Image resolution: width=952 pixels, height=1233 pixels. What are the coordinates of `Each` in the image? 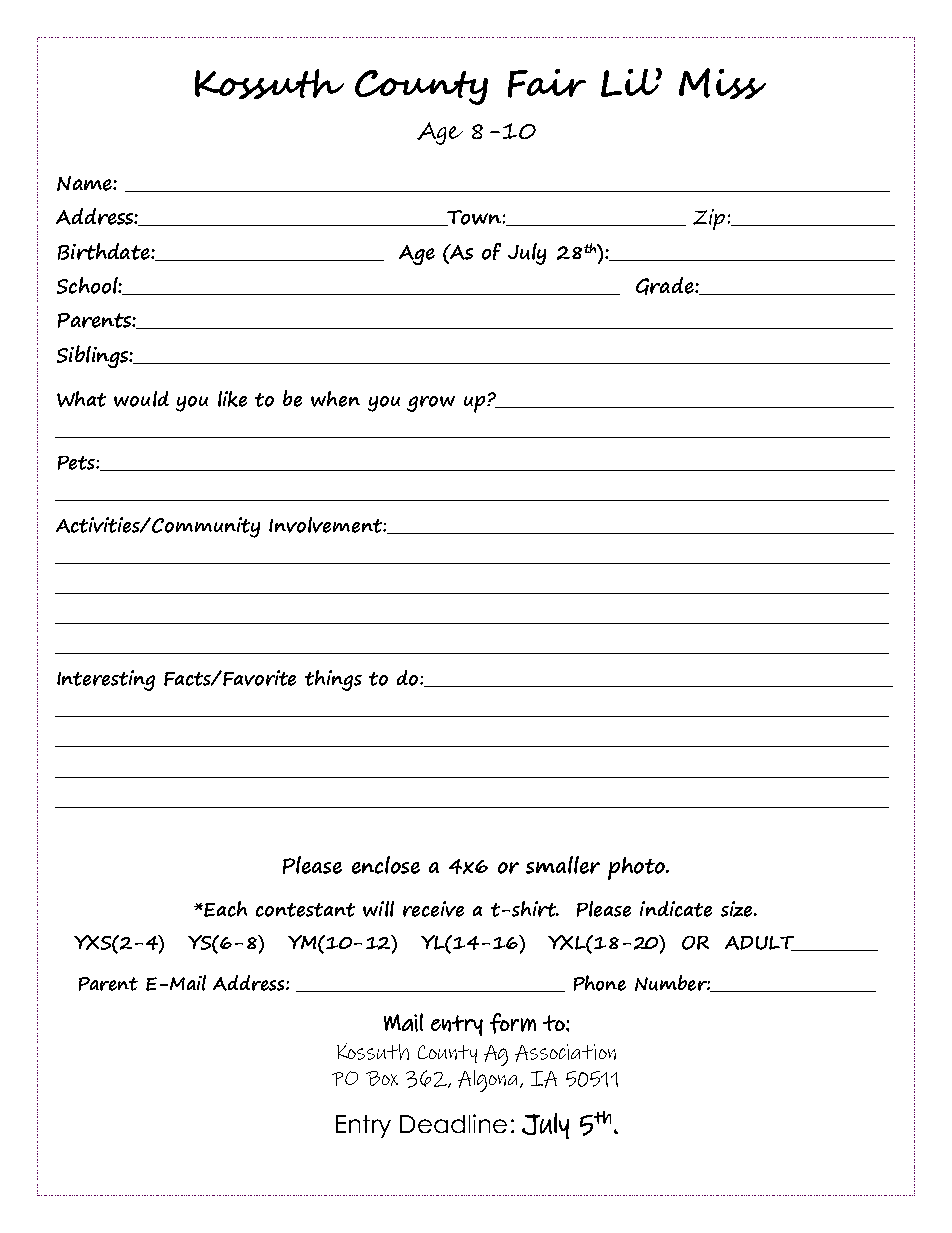 It's located at (225, 909).
